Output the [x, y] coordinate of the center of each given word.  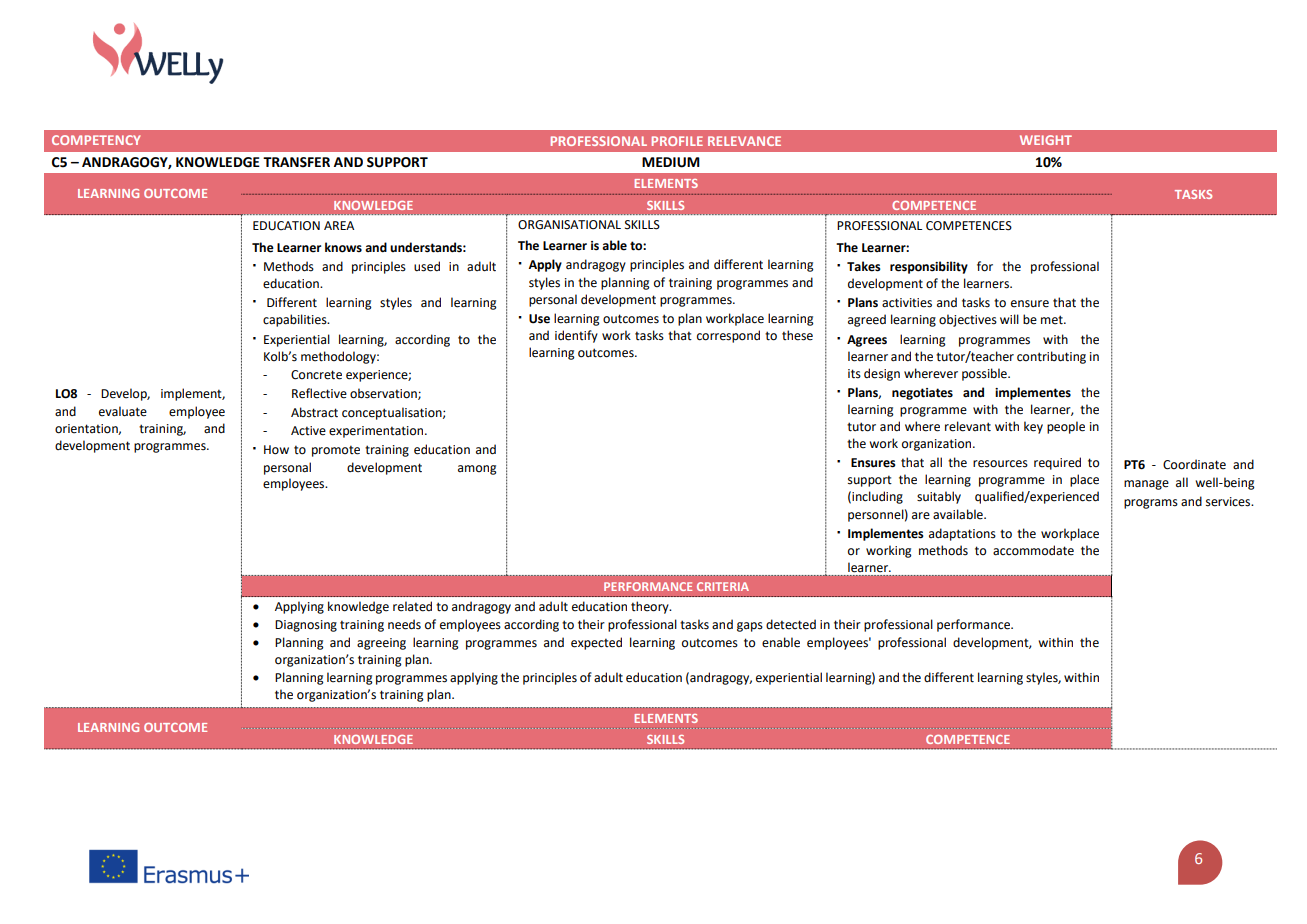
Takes [864, 266]
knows [343, 247]
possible [985, 374]
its [854, 374]
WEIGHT [1046, 140]
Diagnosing [306, 626]
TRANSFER [296, 162]
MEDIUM [671, 162]
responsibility [929, 267]
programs [1151, 504]
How [276, 450]
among [477, 470]
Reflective [319, 393]
